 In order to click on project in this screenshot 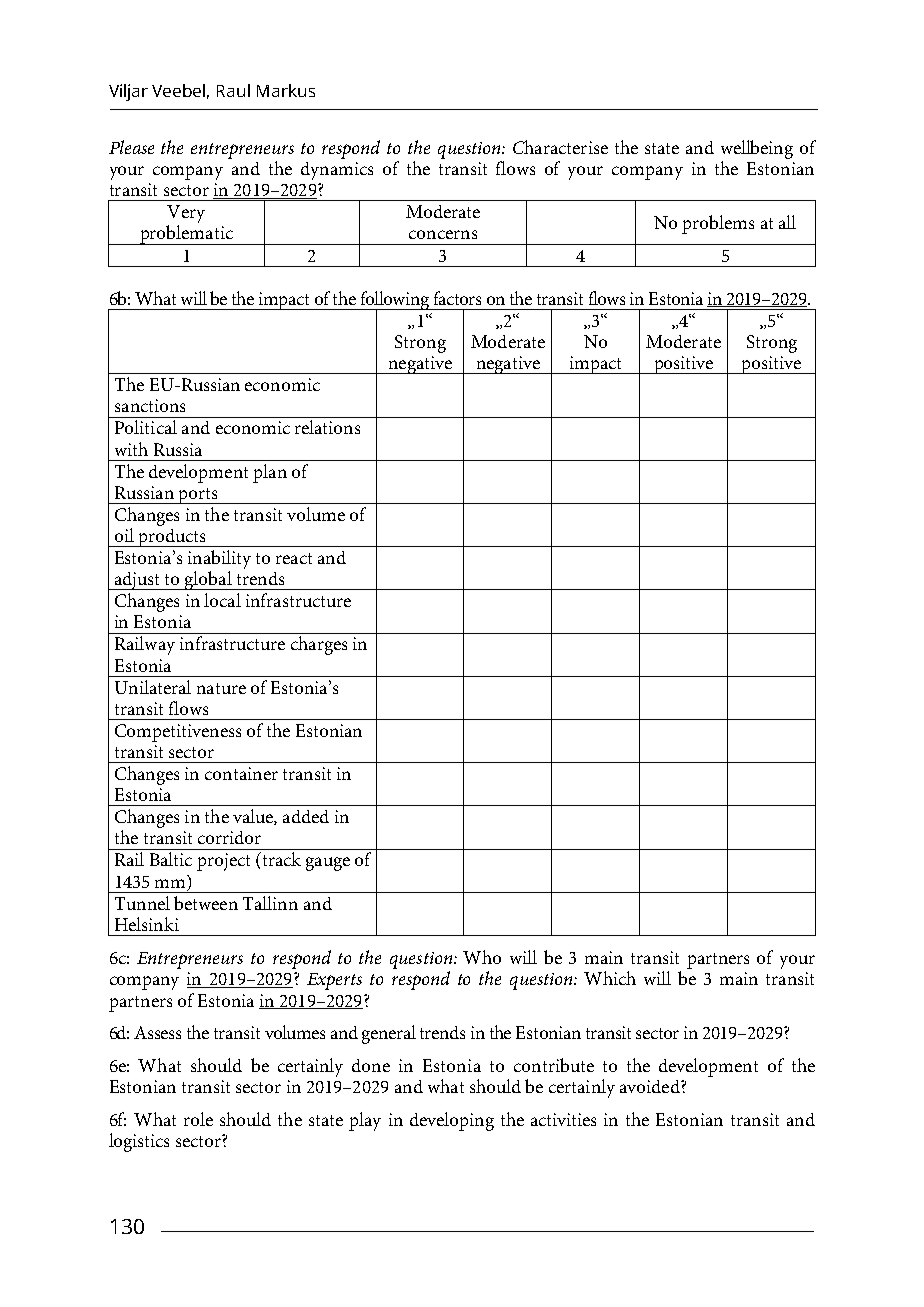, I will do `click(223, 862)`.
